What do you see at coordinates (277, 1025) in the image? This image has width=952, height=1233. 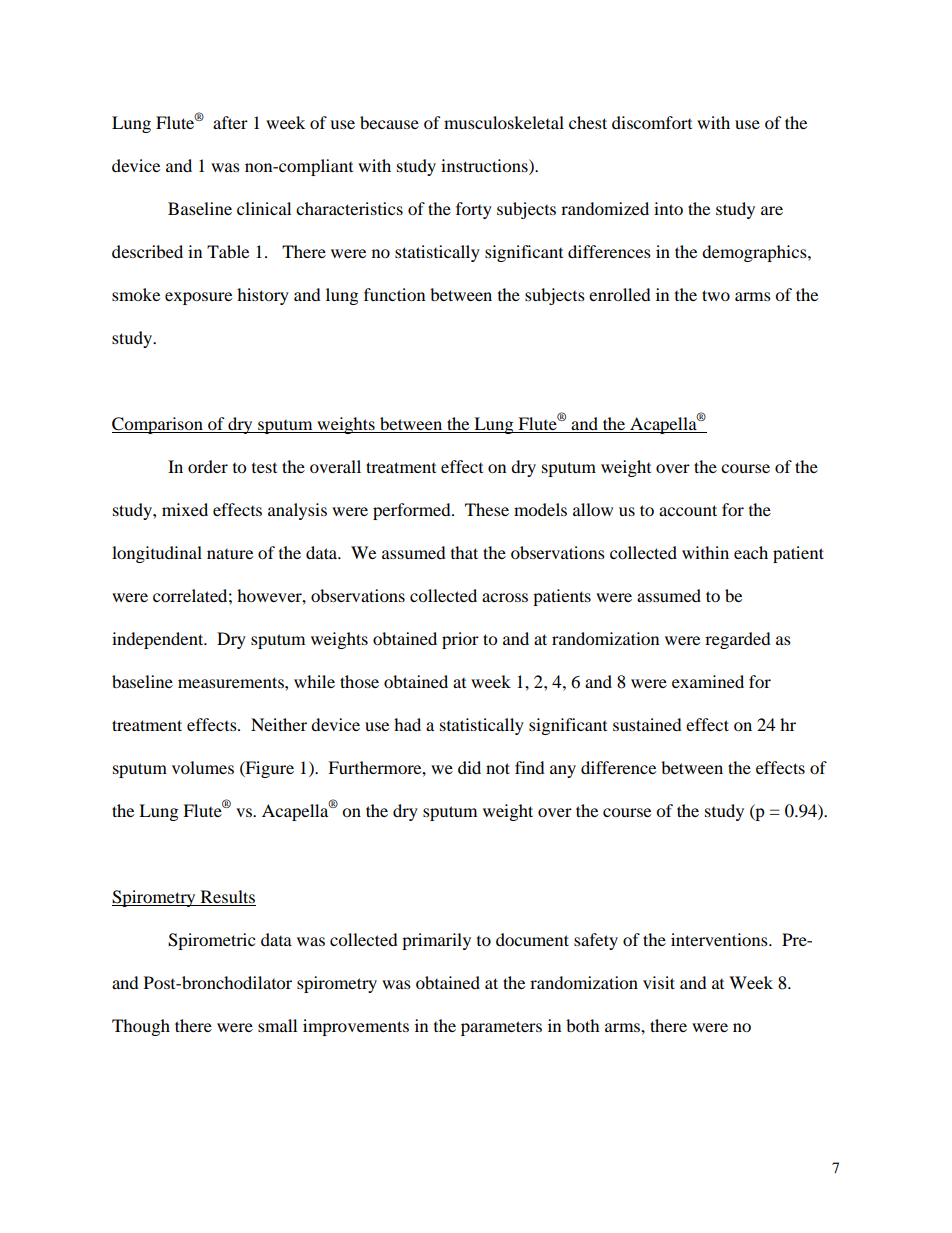 I see `small` at bounding box center [277, 1025].
